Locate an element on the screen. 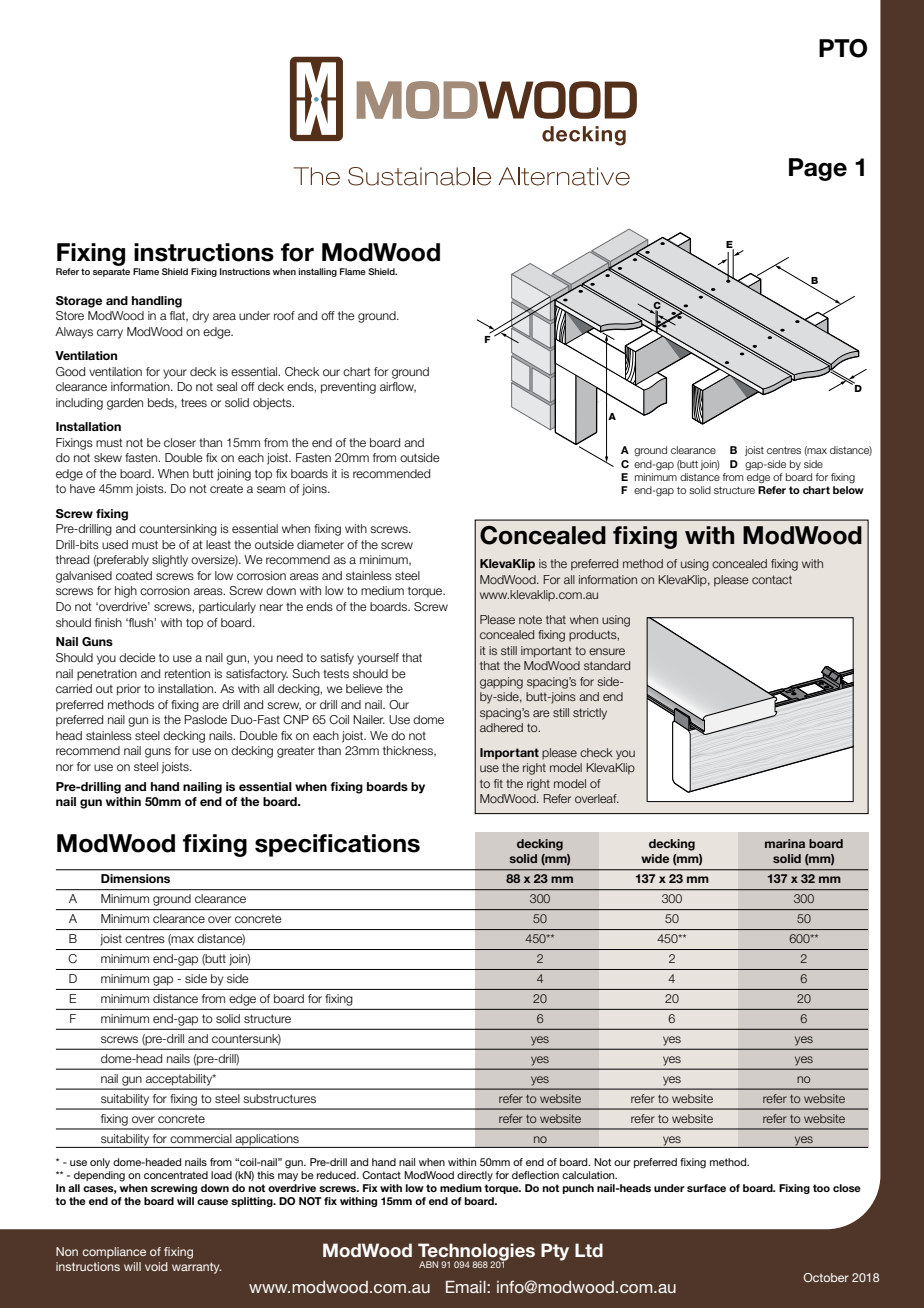 This screenshot has width=924, height=1308. directly is located at coordinates (475, 1176).
